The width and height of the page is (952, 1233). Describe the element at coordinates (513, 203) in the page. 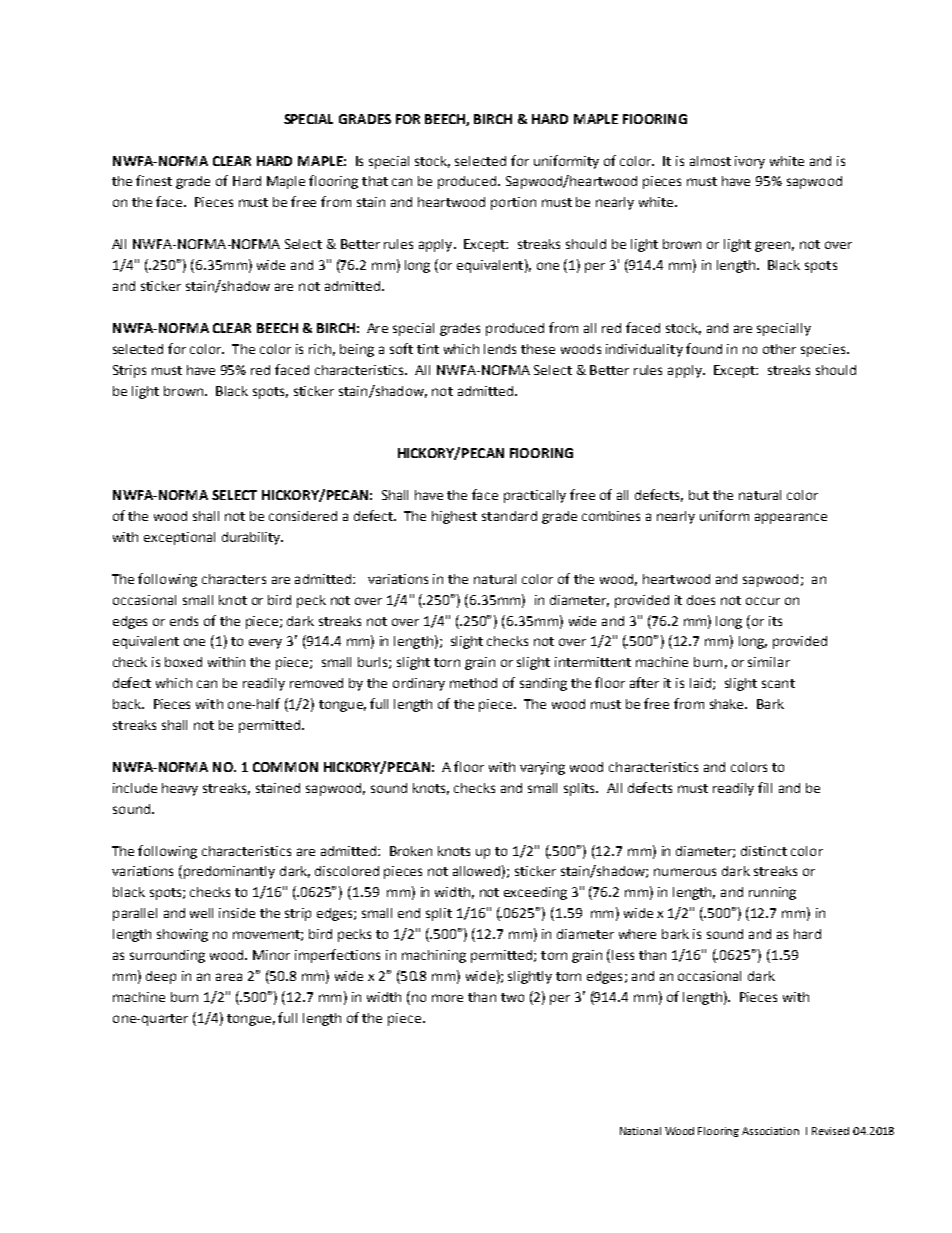

I see `portion` at that location.
